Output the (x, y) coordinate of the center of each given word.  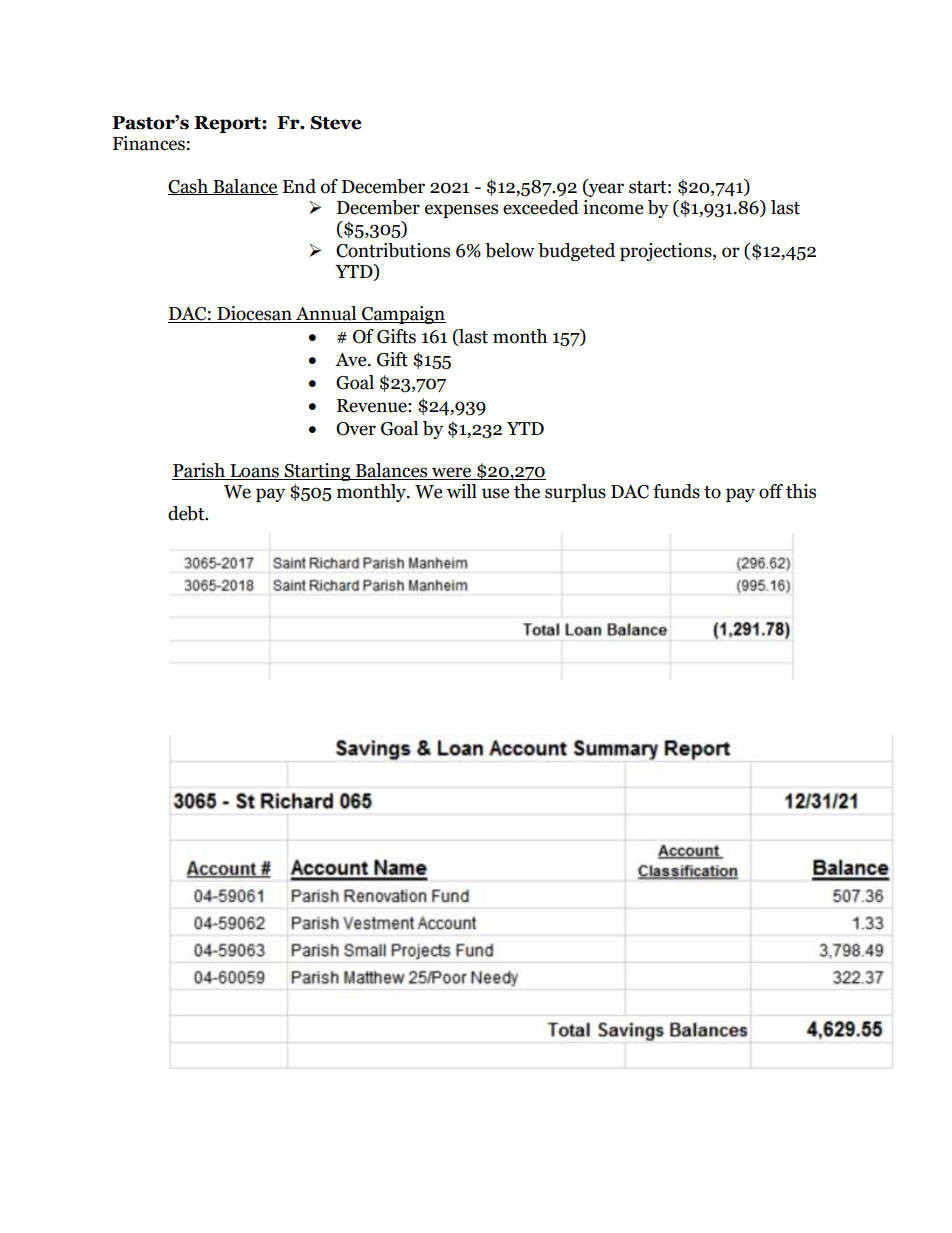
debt (187, 513)
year (605, 190)
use (495, 493)
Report (228, 124)
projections (667, 252)
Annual (326, 314)
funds (676, 491)
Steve (336, 123)
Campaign (403, 315)
